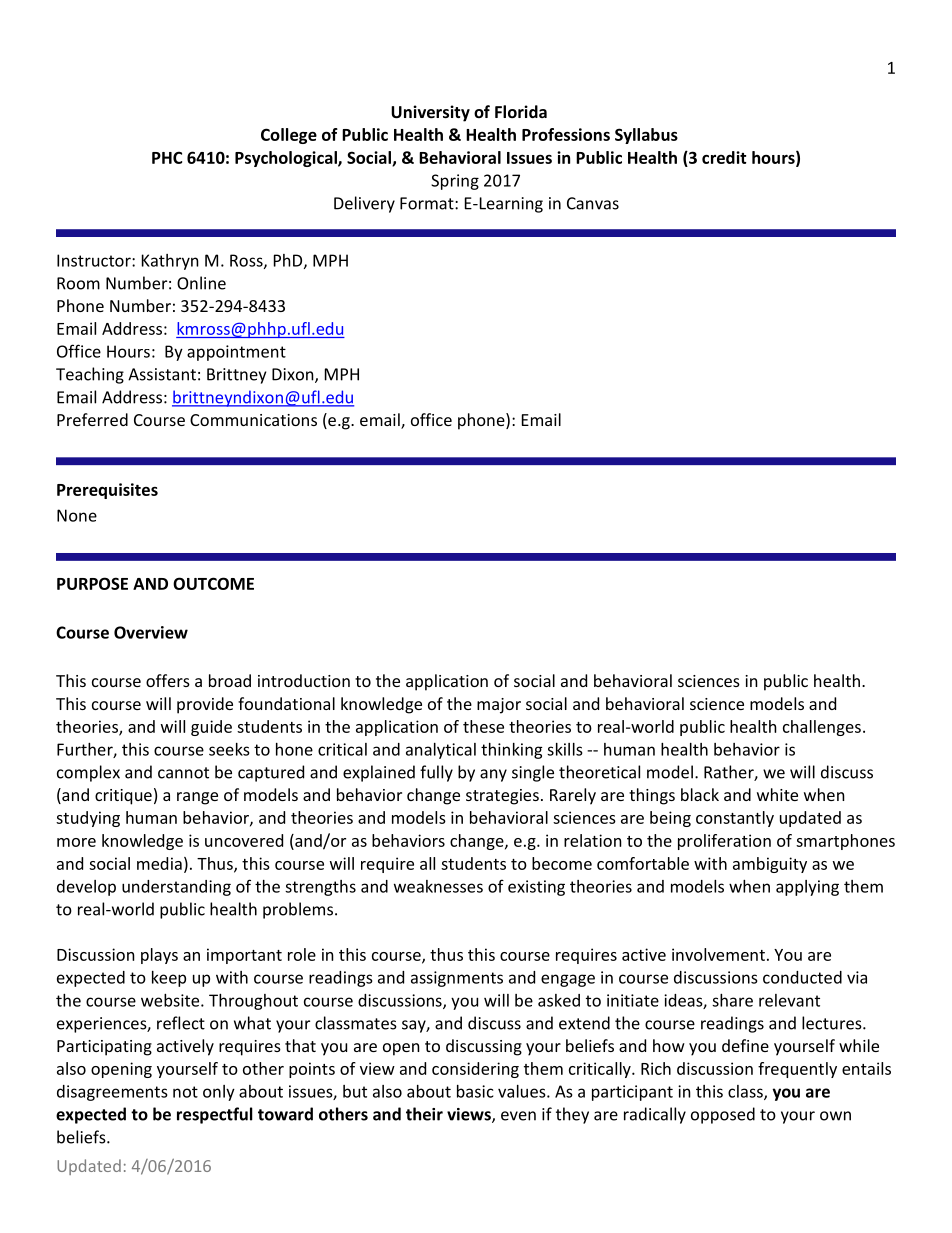  Describe the element at coordinates (167, 157) in the screenshot. I see `PHC` at that location.
